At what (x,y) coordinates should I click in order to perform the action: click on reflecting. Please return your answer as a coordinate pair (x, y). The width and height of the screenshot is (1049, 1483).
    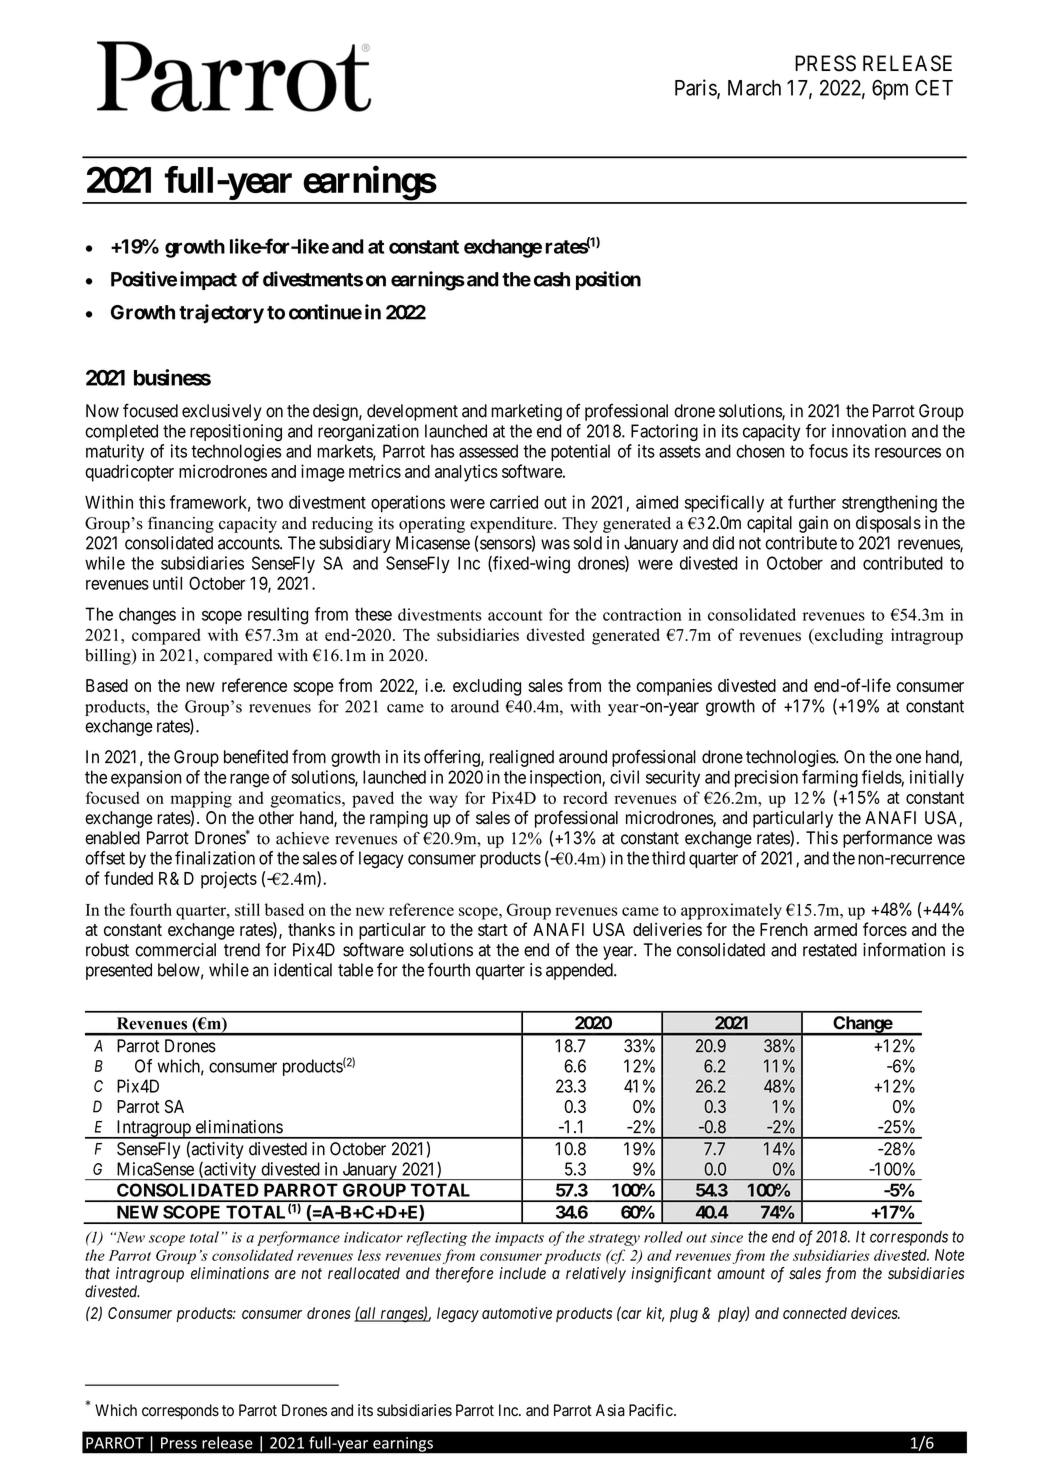
    Looking at the image, I should click on (437, 1238).
